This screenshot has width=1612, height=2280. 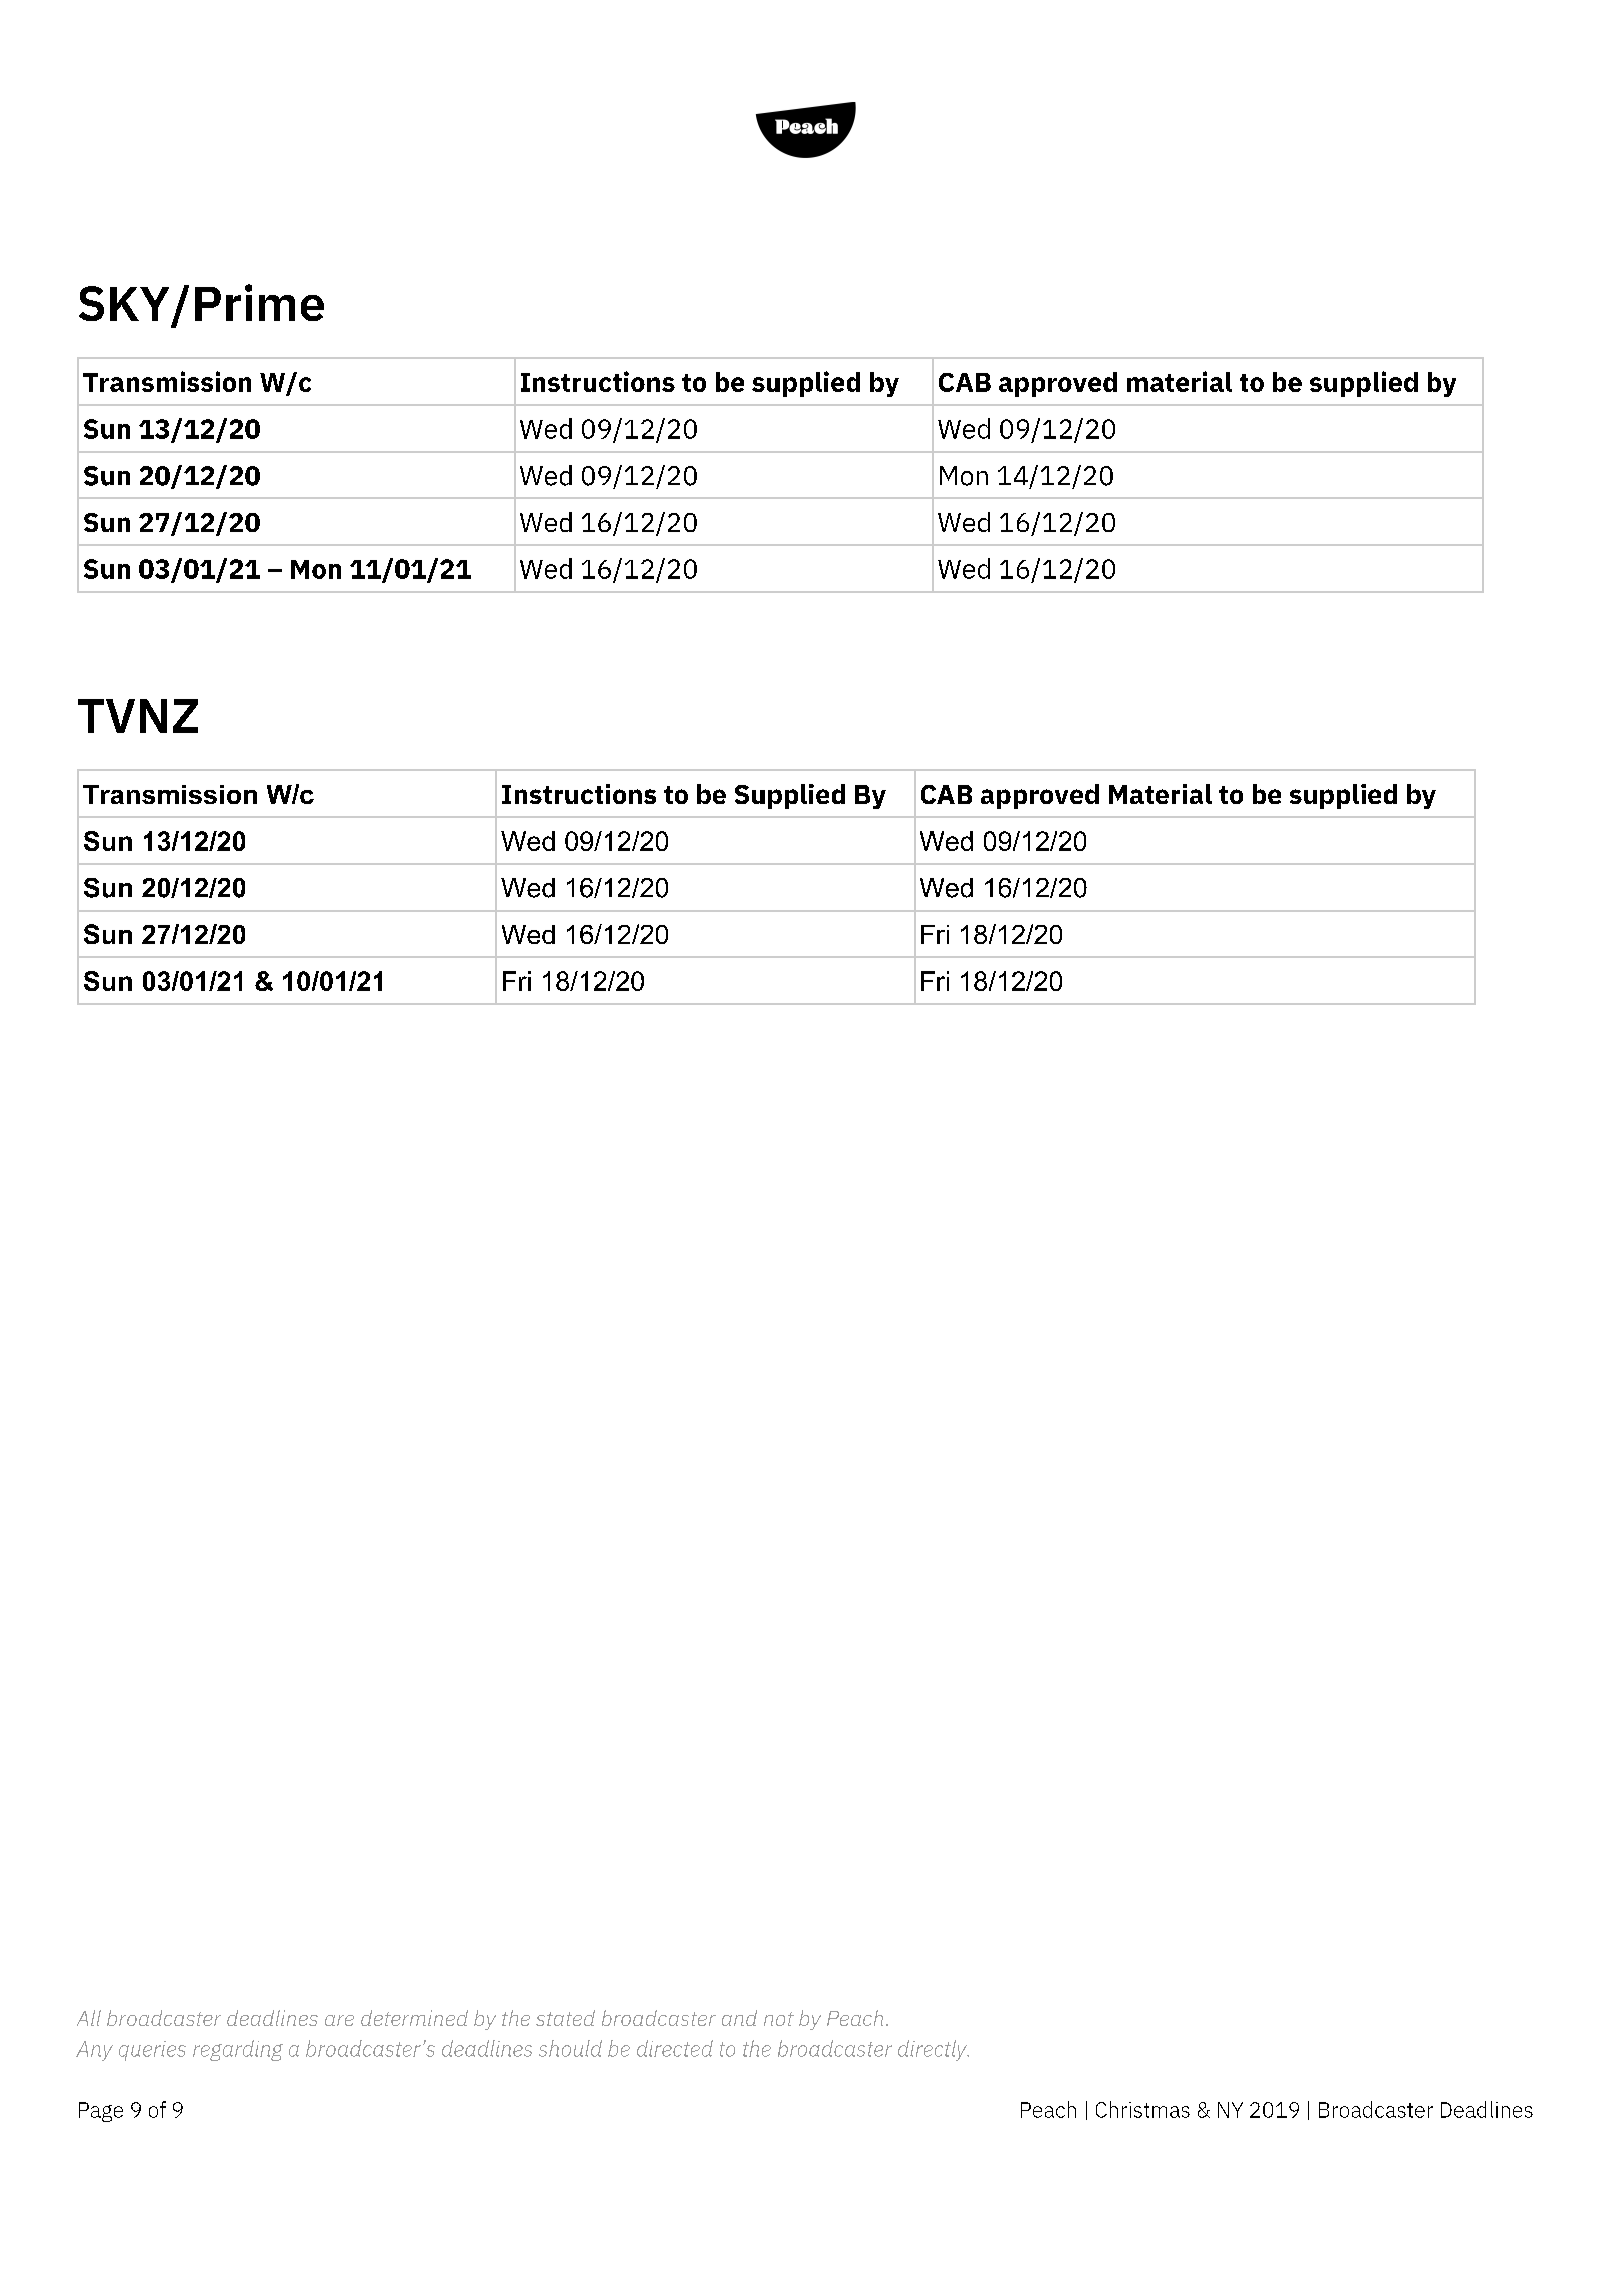 I want to click on regarding, so click(x=238, y=2050).
